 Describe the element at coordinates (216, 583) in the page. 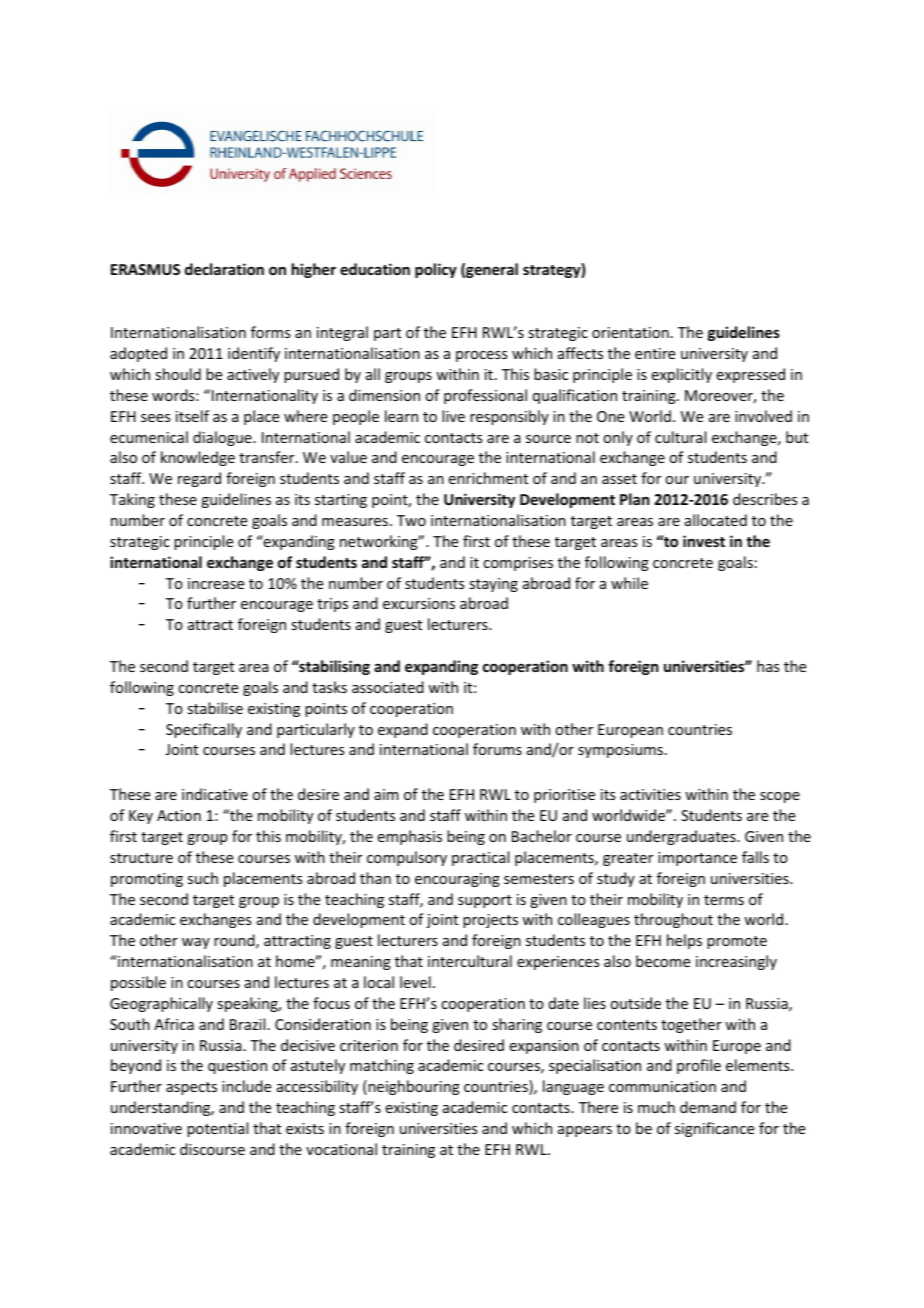

I see `increase` at that location.
